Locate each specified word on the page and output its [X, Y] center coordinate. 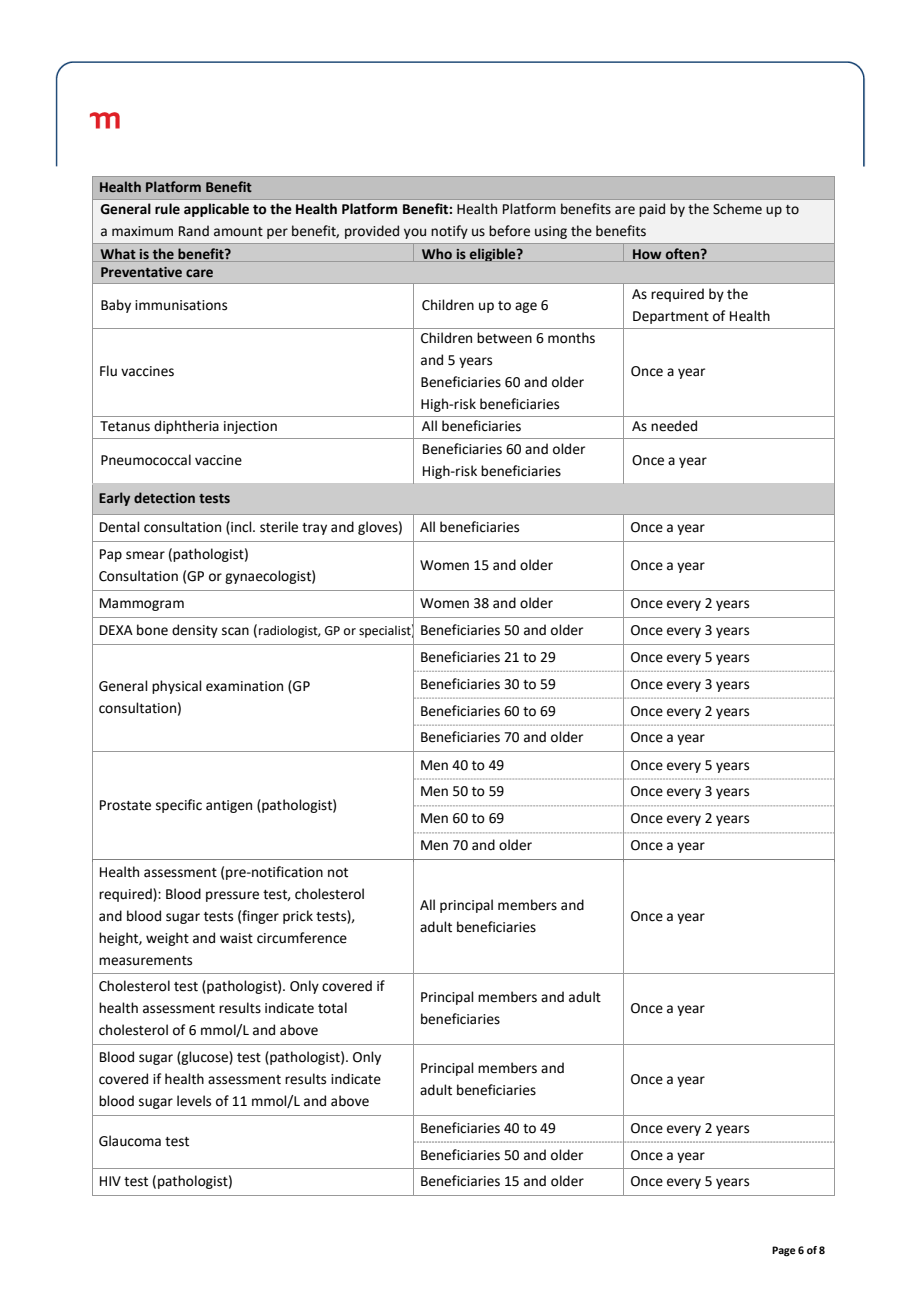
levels [194, 1101]
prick [298, 917]
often [684, 253]
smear [145, 555]
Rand [194, 230]
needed [674, 426]
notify [449, 232]
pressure [232, 896]
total [332, 1008]
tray [314, 529]
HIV [110, 1181]
